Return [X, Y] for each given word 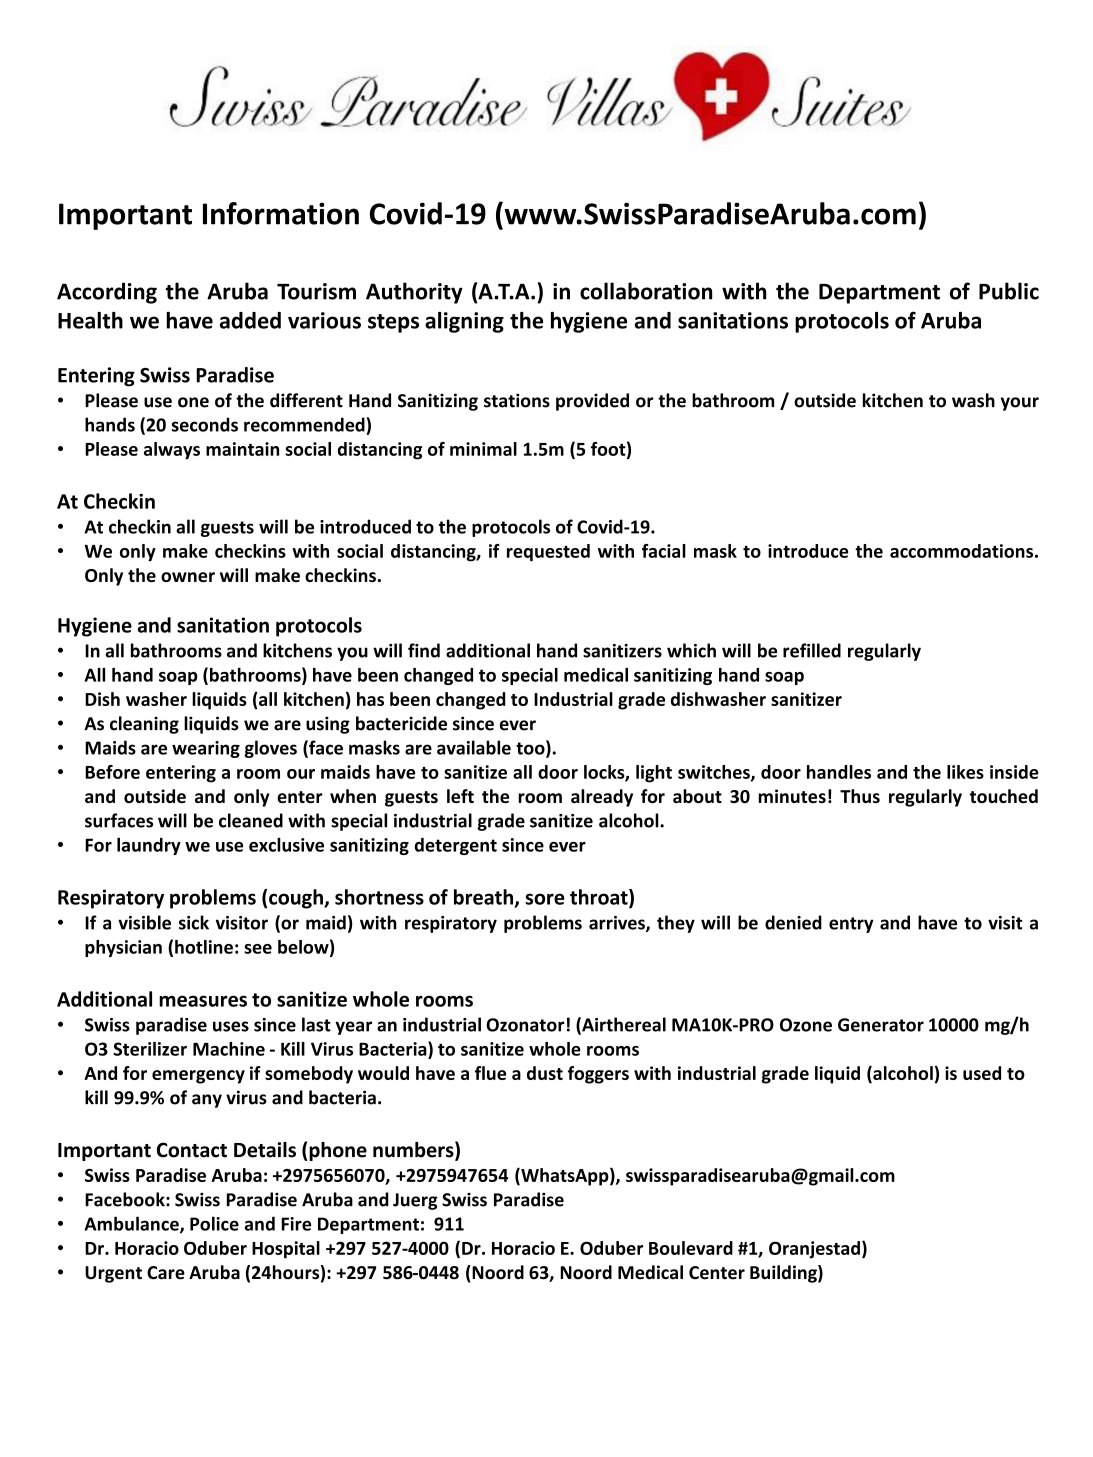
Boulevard [691, 1248]
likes [965, 772]
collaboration [646, 291]
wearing [206, 749]
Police [214, 1223]
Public [1009, 291]
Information [281, 213]
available [474, 747]
